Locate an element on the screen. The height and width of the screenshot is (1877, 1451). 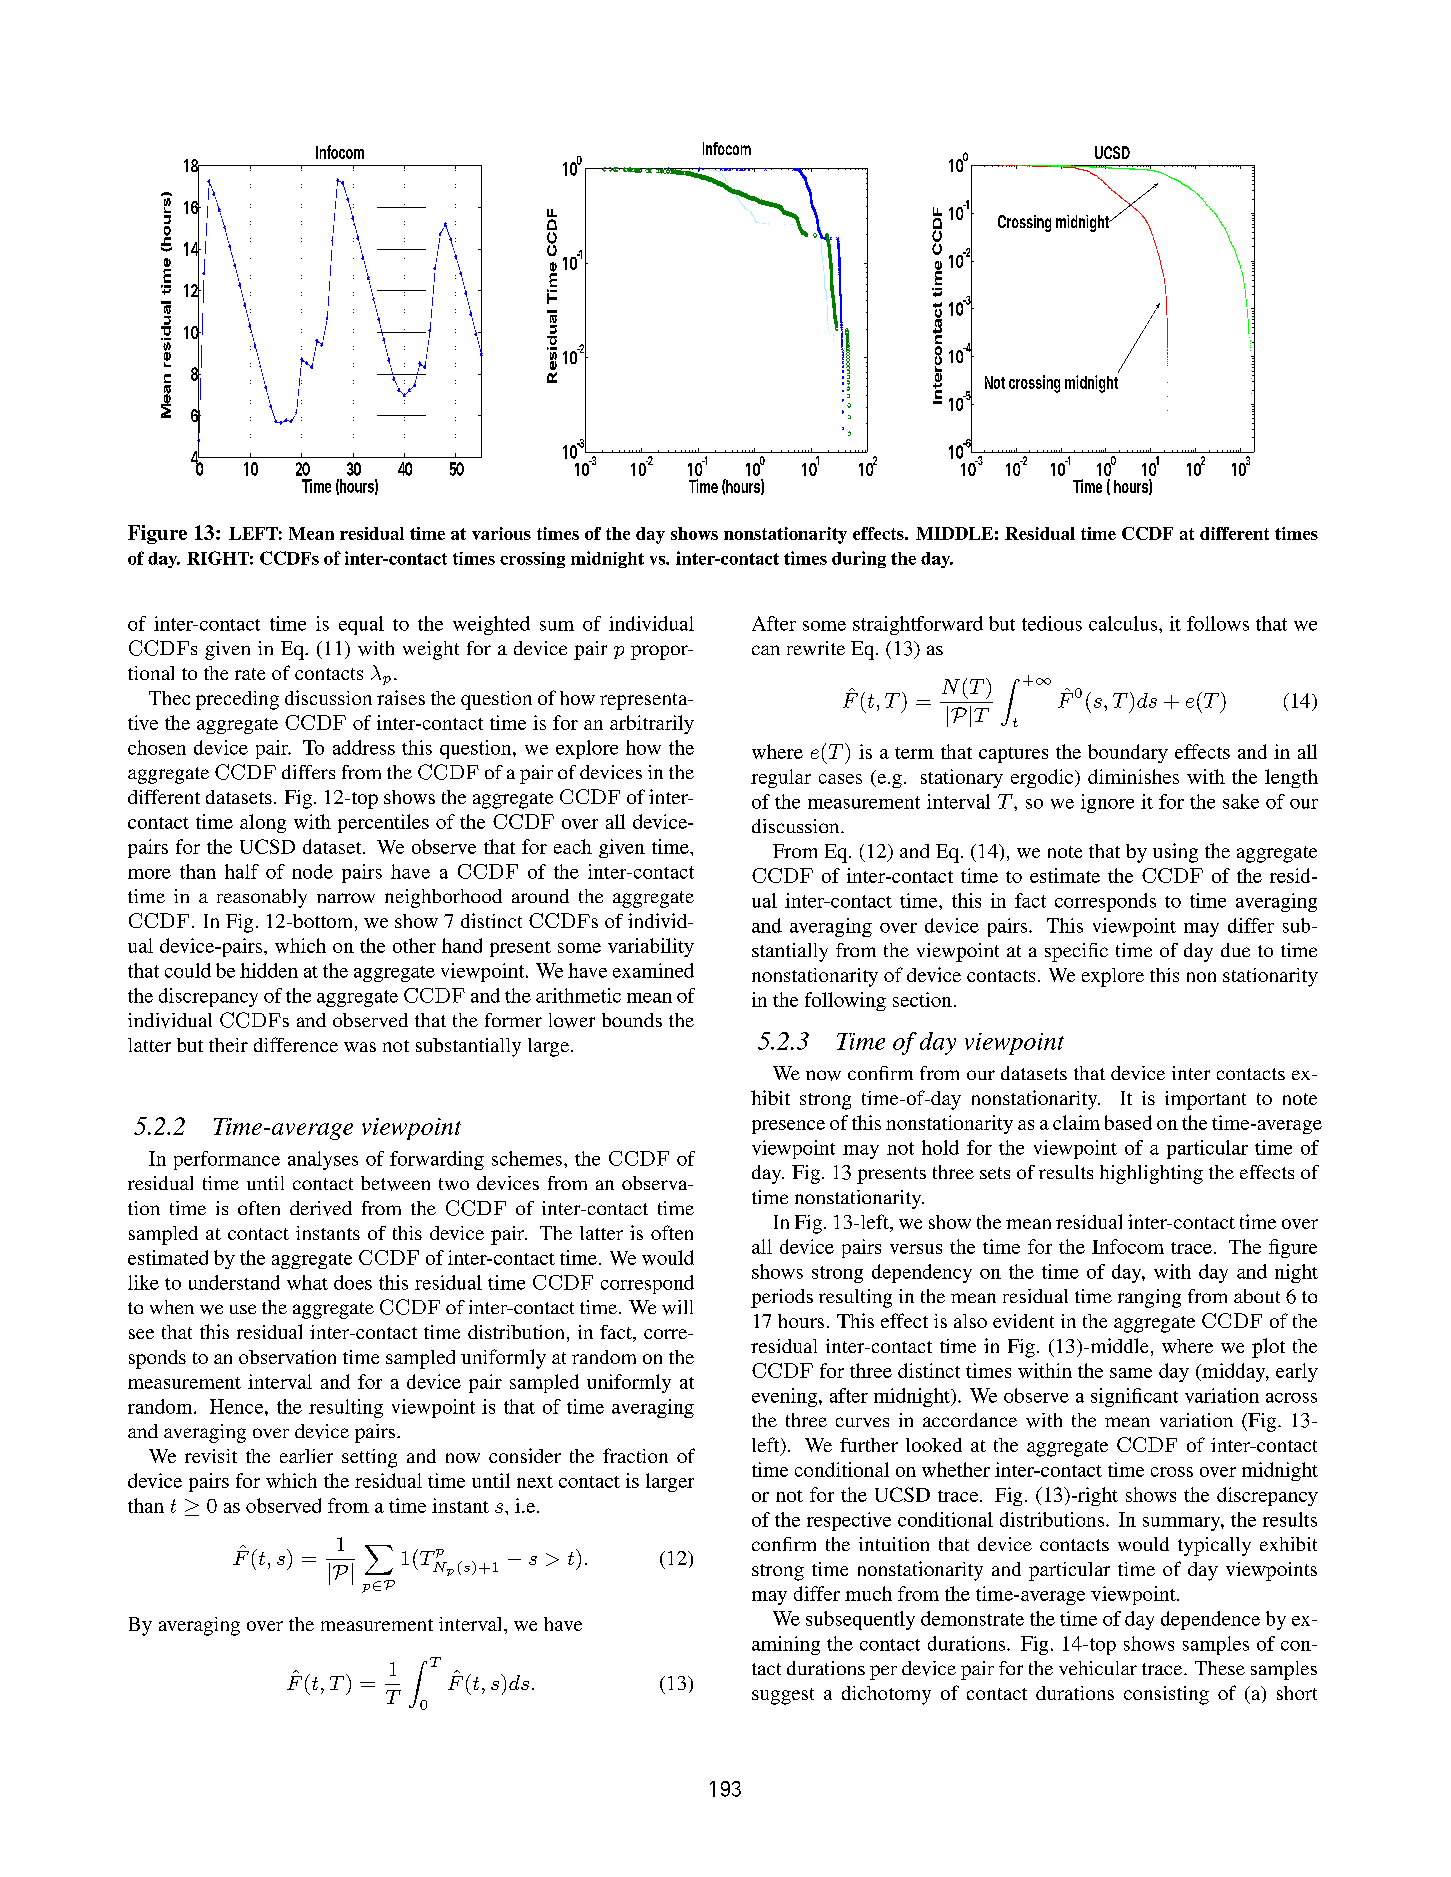
vehicular is located at coordinates (1098, 1668).
